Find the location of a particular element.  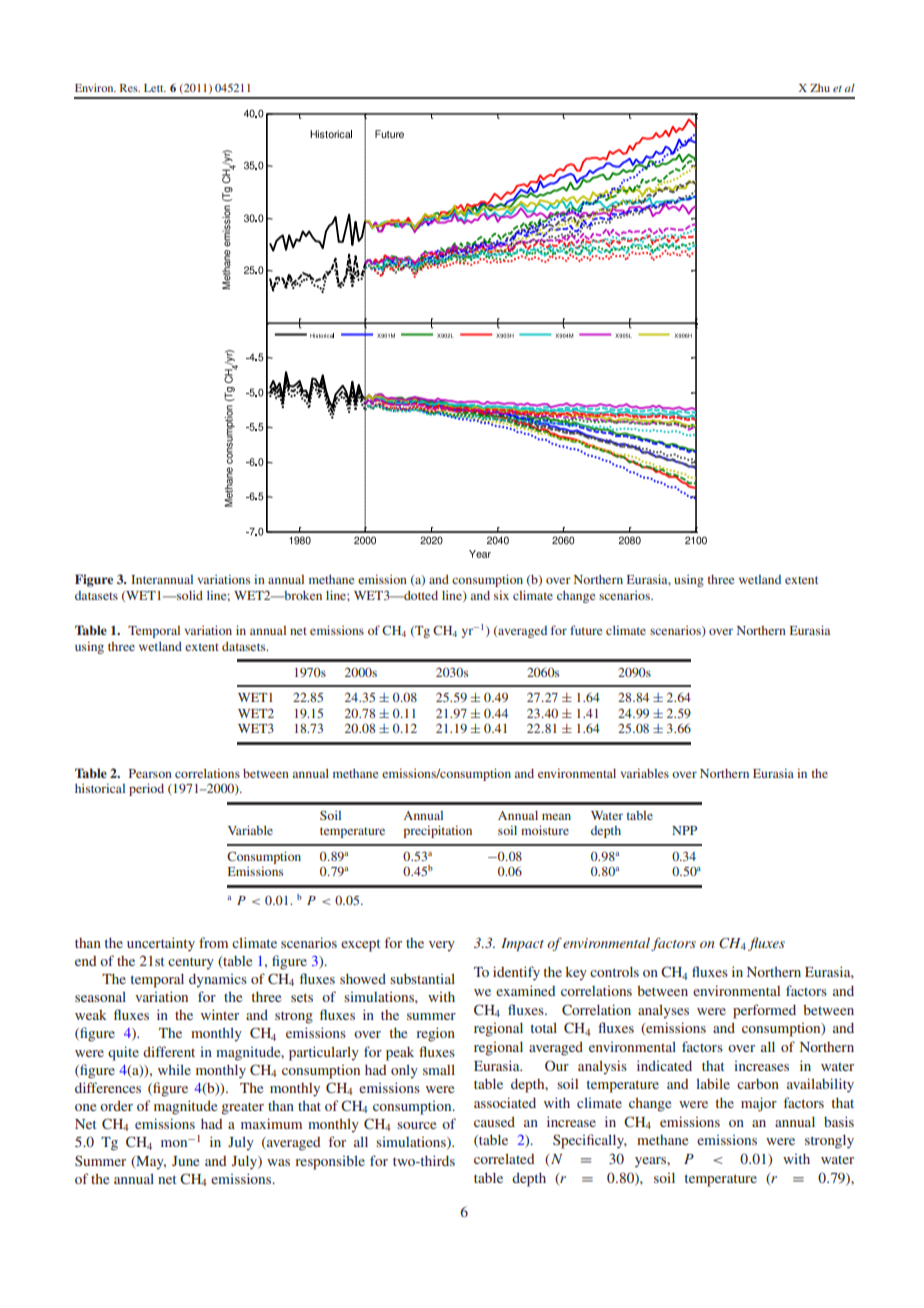

Zhu is located at coordinates (820, 88).
